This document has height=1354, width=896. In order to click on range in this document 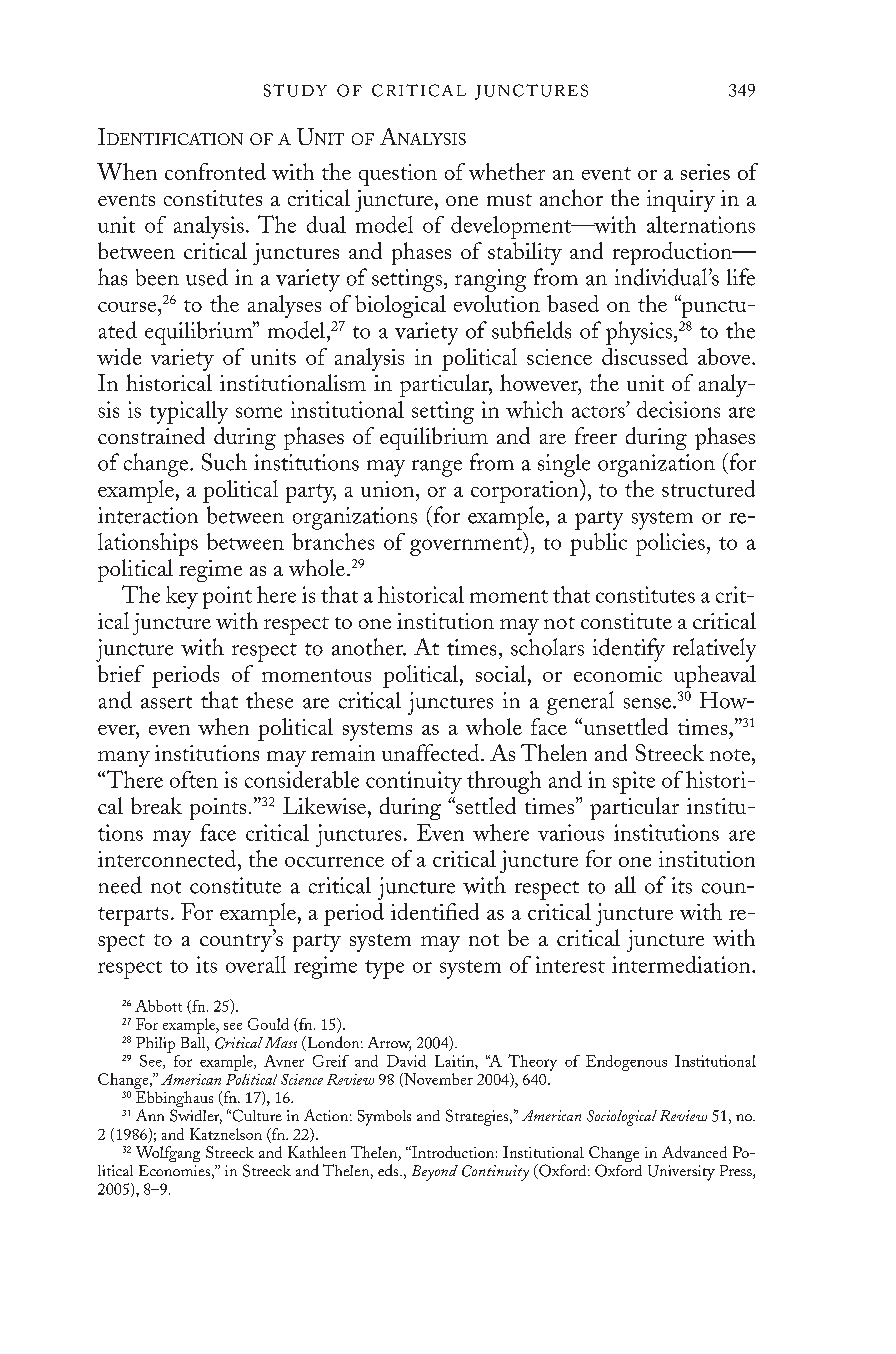, I will do `click(437, 468)`.
